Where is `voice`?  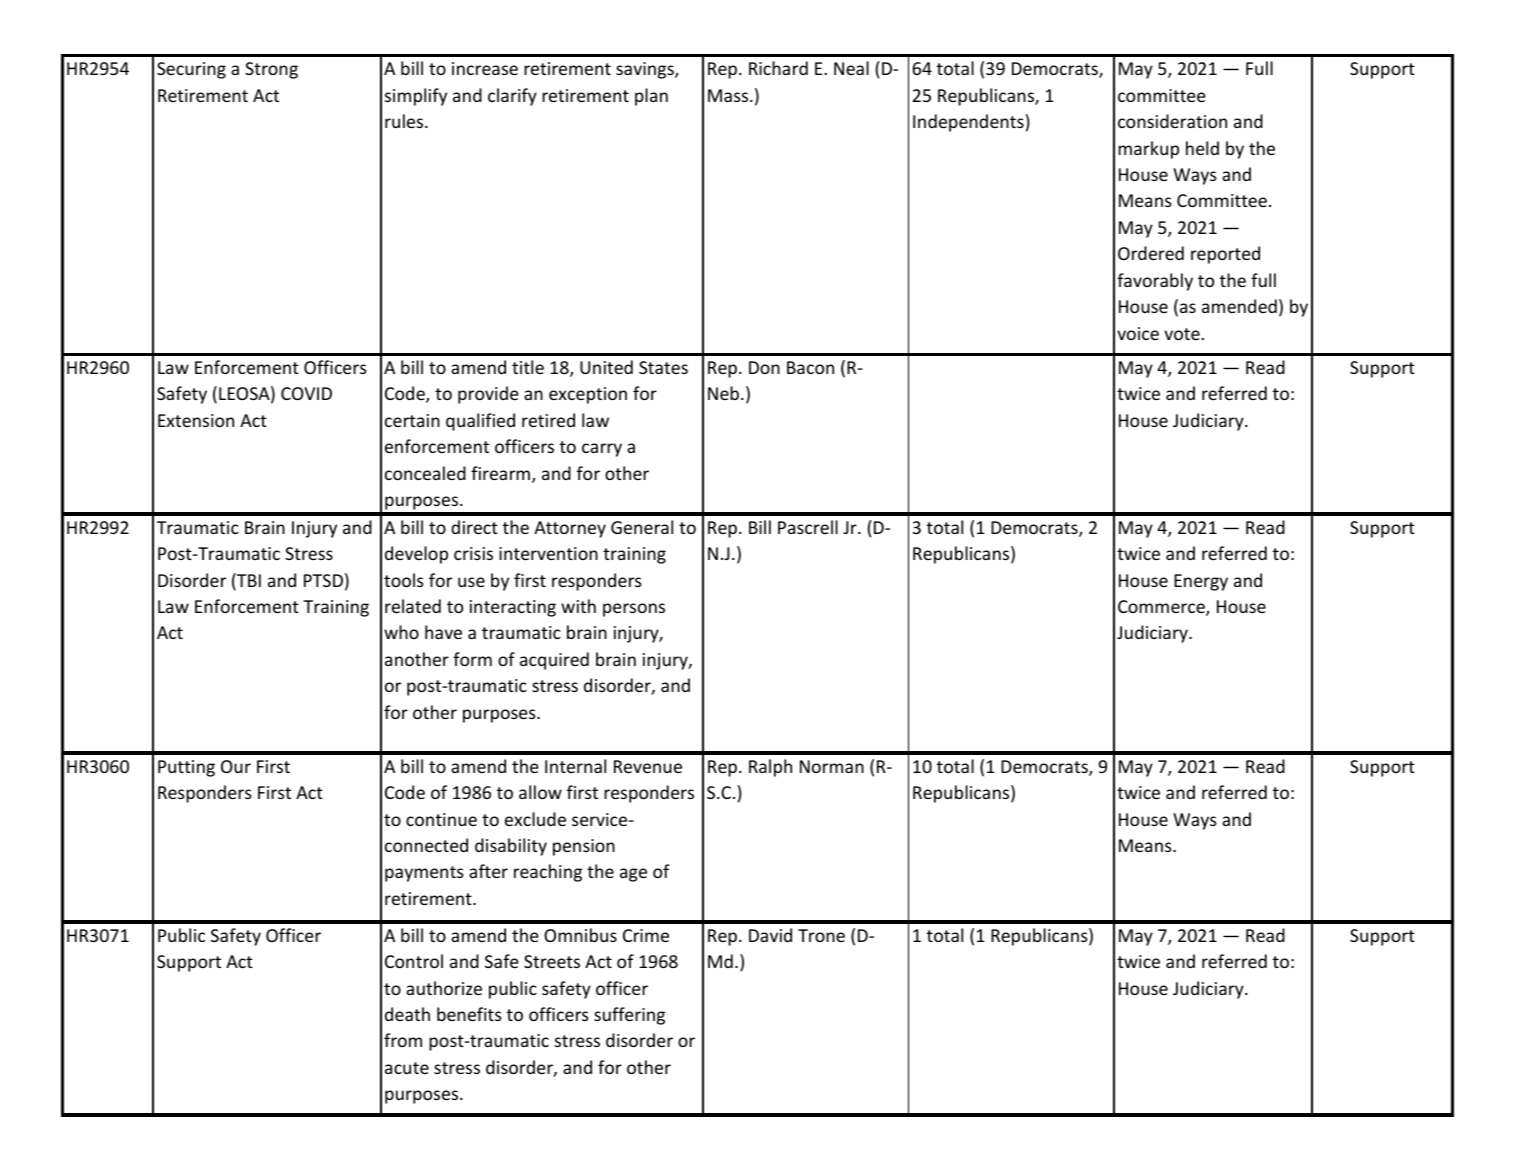 voice is located at coordinates (1138, 333).
